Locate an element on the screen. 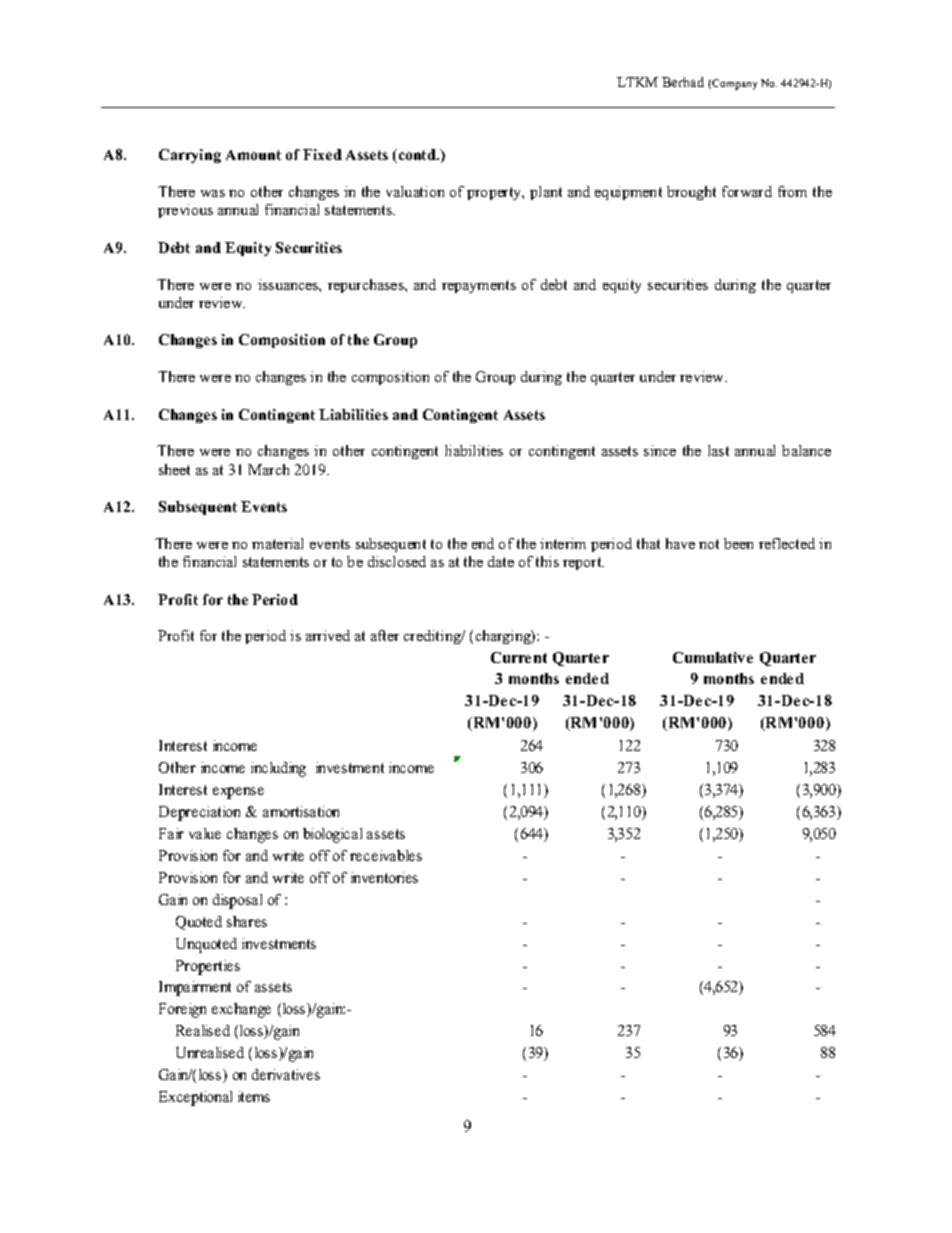 The height and width of the screenshot is (1233, 952). derivatives is located at coordinates (286, 1074).
